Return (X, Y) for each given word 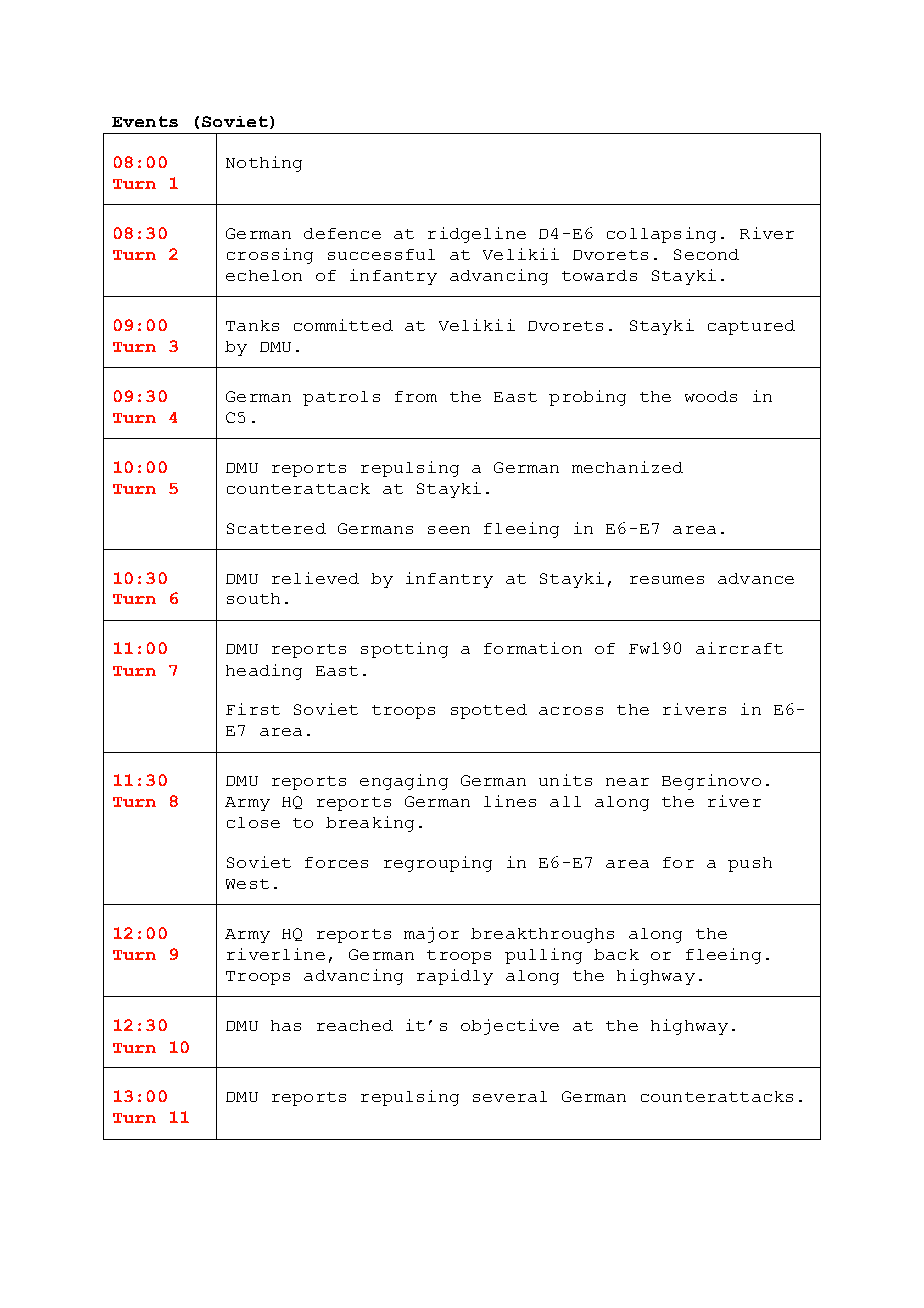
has (286, 1025)
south (253, 598)
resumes (667, 580)
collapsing (661, 235)
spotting (404, 650)
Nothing (264, 164)
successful (381, 254)
